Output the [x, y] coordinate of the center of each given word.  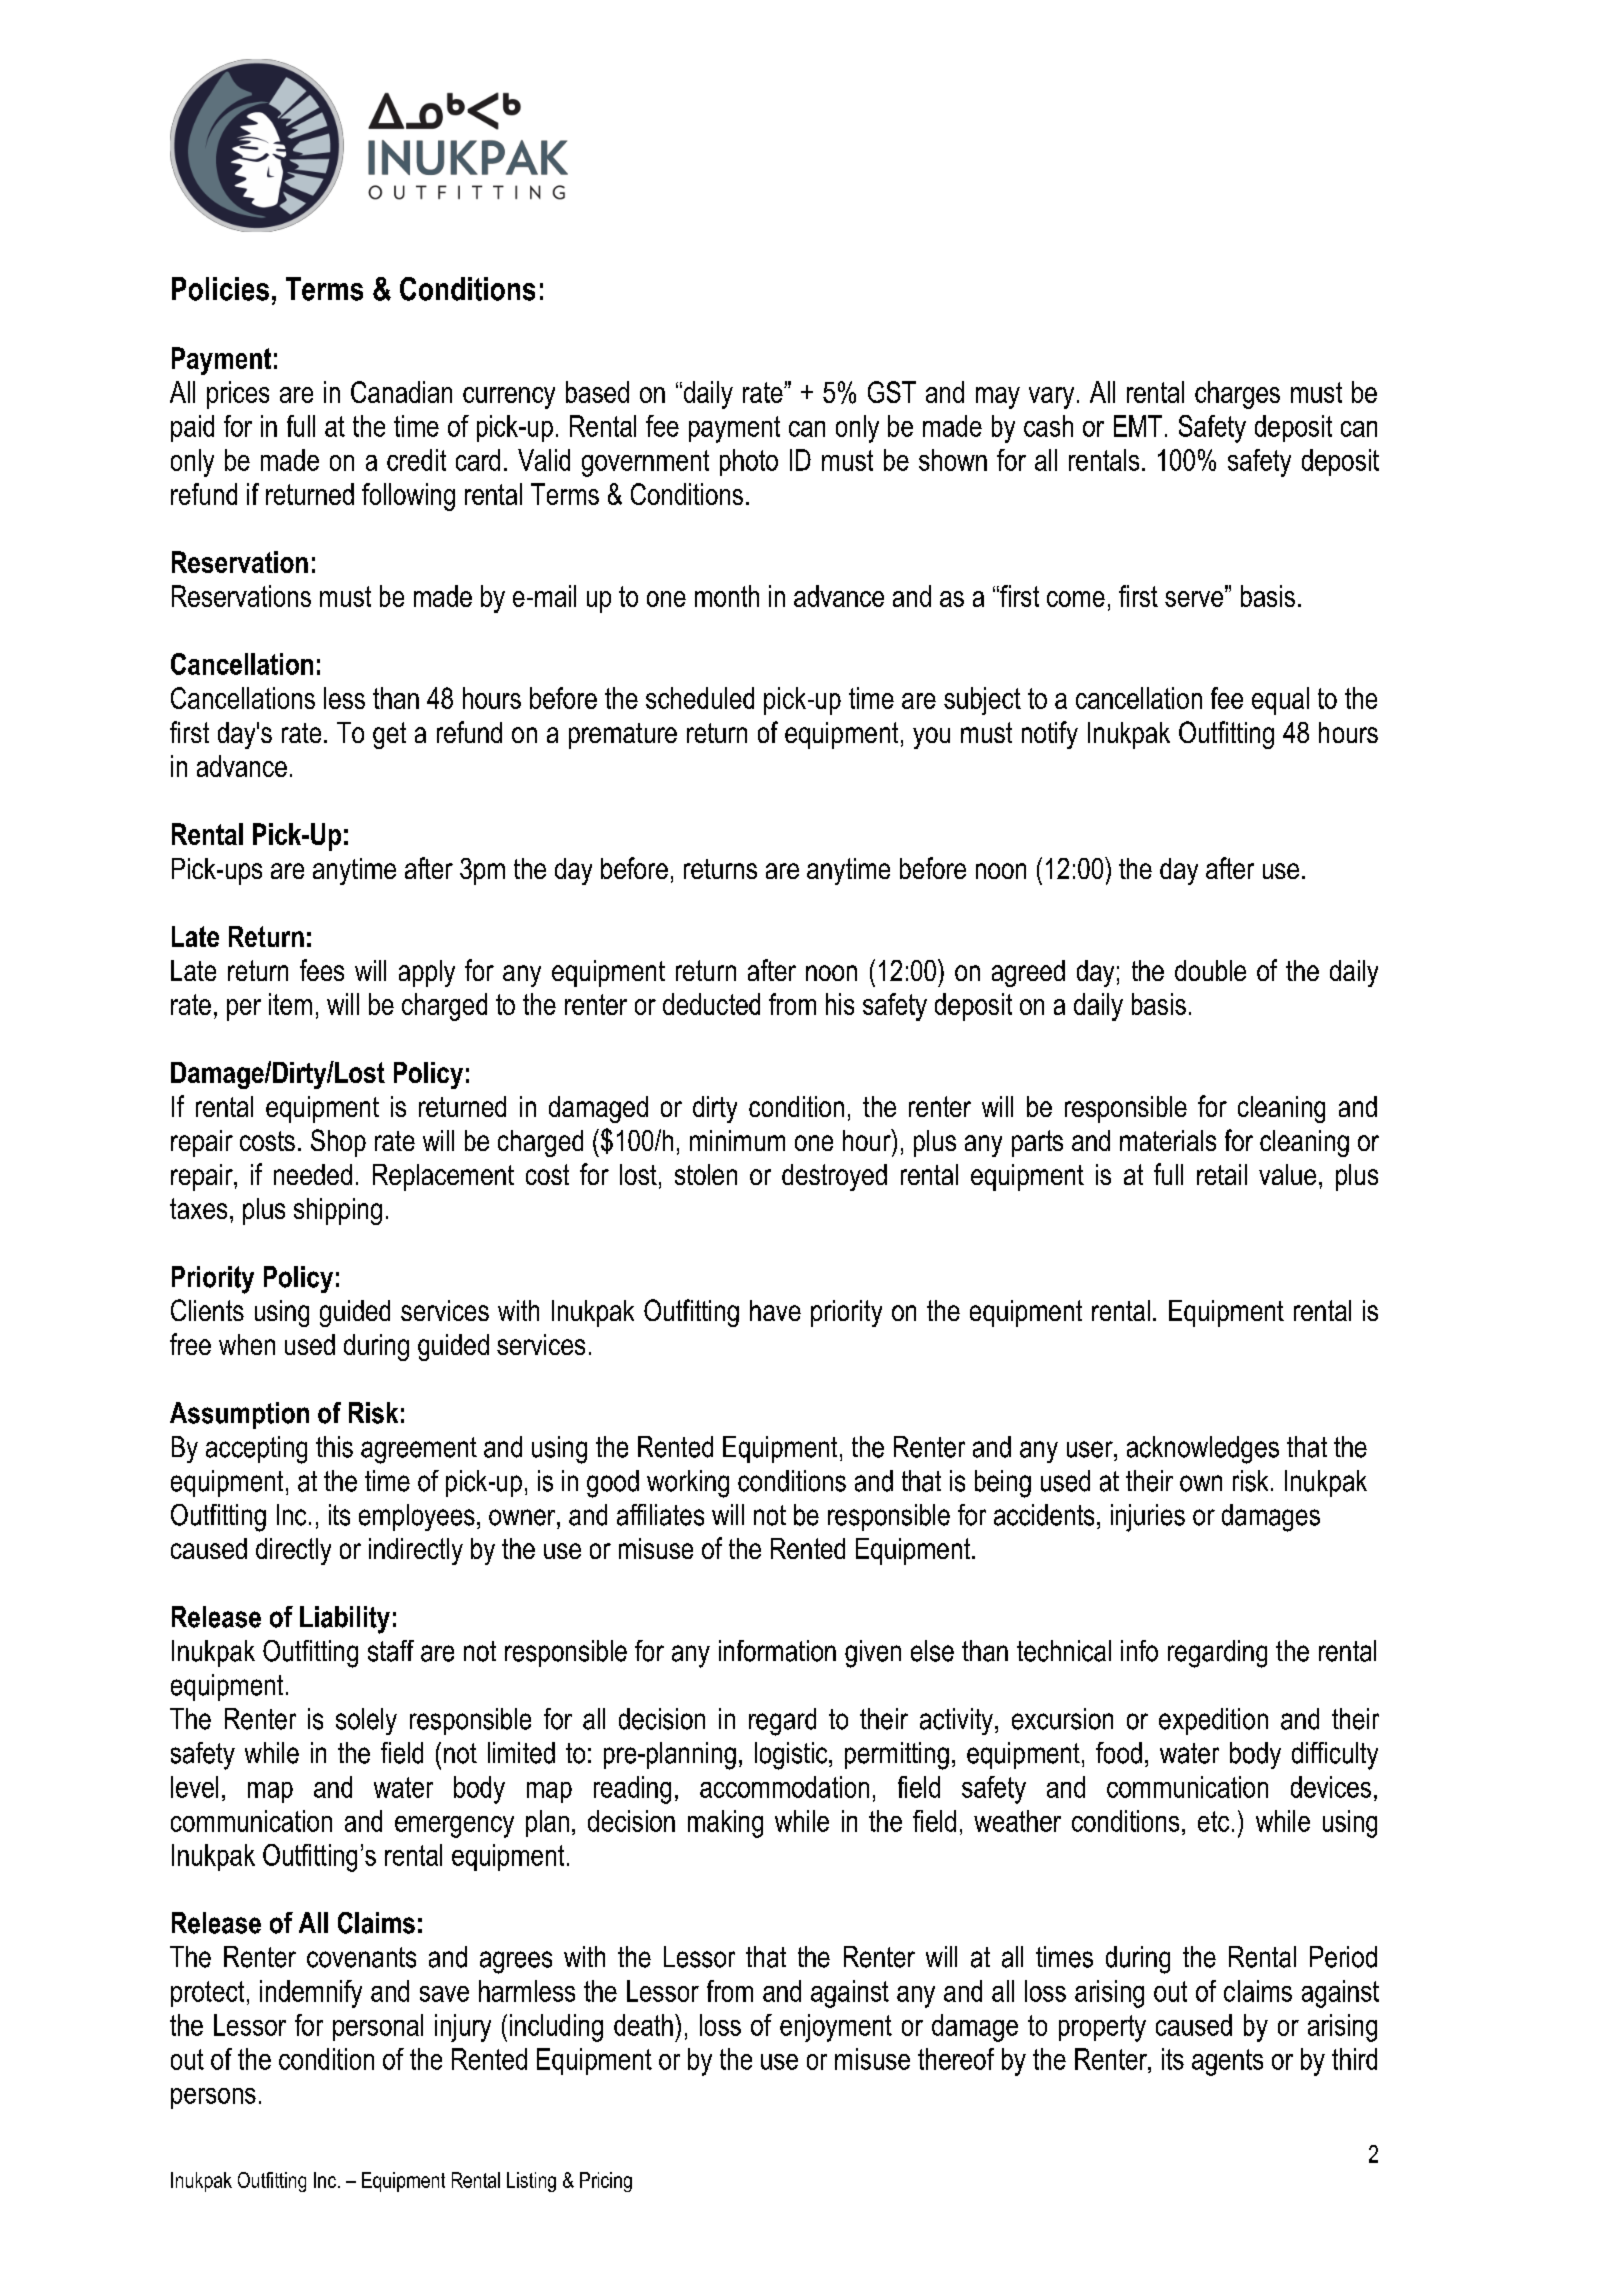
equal [1280, 701]
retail [1222, 1174]
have [775, 1310]
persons [213, 2098]
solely [366, 1721]
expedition [1213, 1721]
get [389, 735]
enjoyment [836, 2028]
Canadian [401, 392]
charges [1237, 395]
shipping [338, 1211]
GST [892, 392]
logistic [792, 1756]
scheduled [700, 698]
